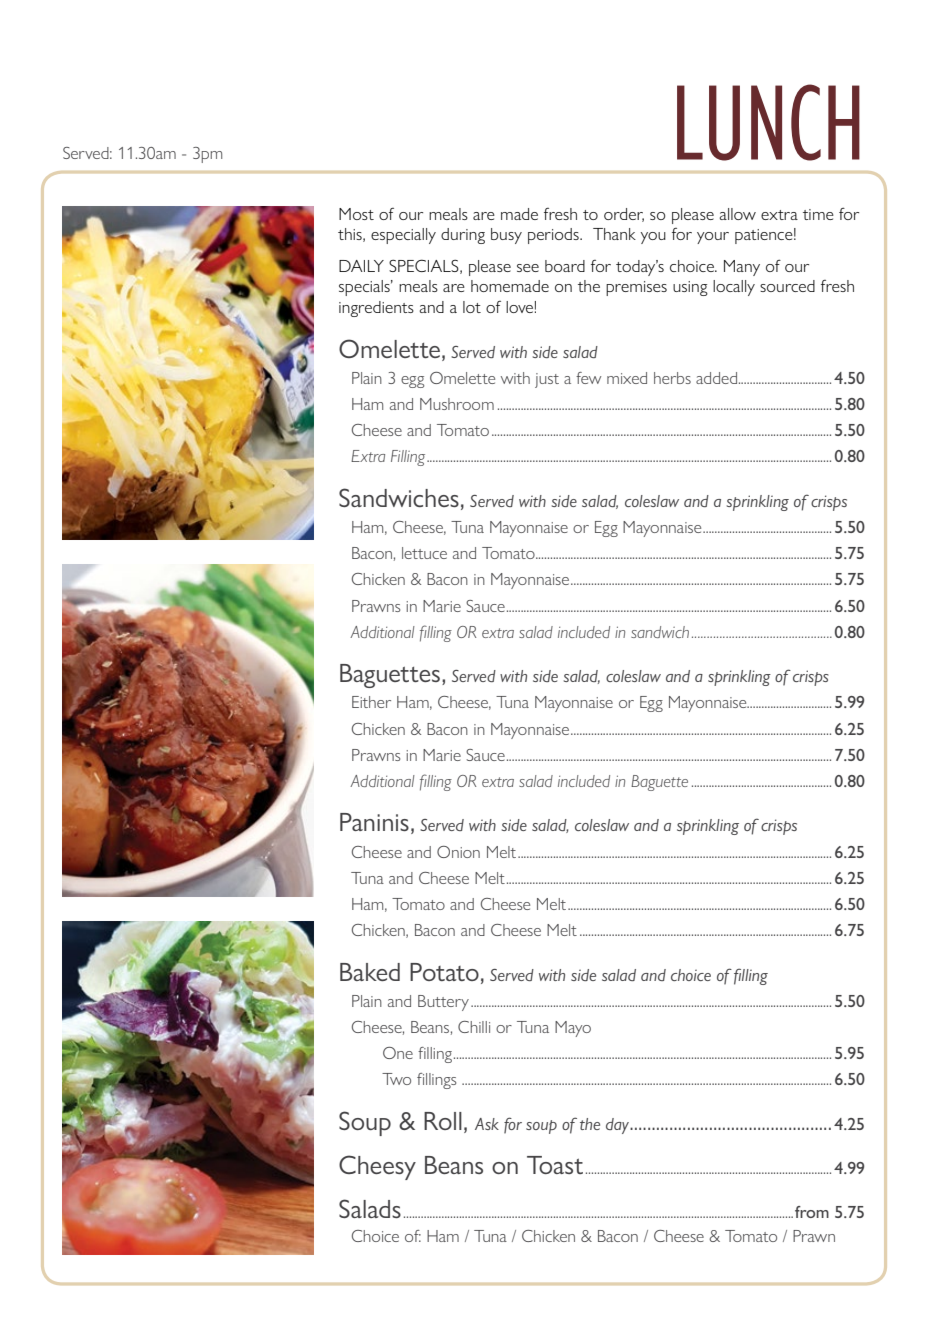 This screenshot has width=928, height=1317. I want to click on added, so click(716, 378).
